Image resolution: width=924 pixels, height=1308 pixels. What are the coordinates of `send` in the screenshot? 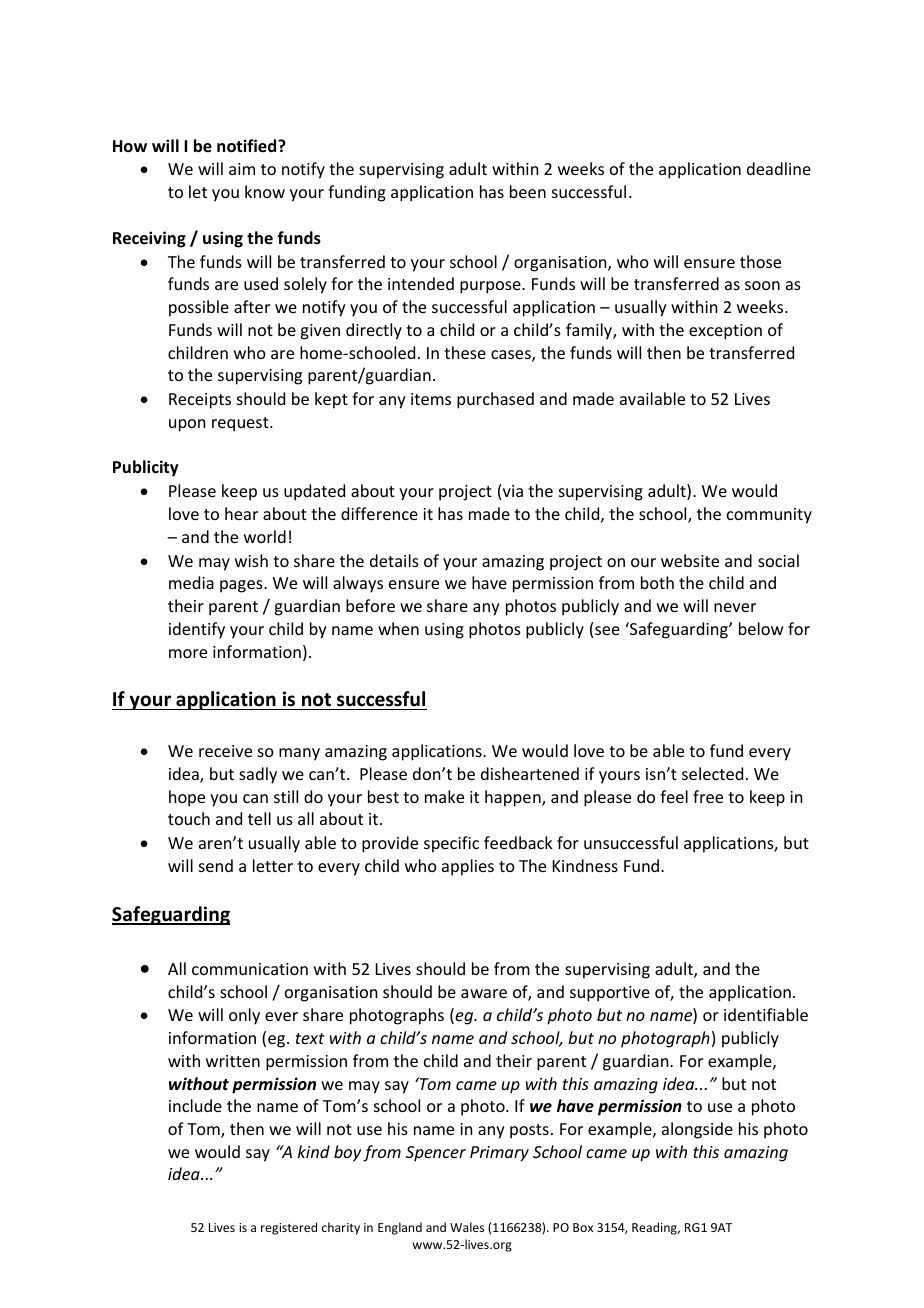 It's located at (216, 865).
